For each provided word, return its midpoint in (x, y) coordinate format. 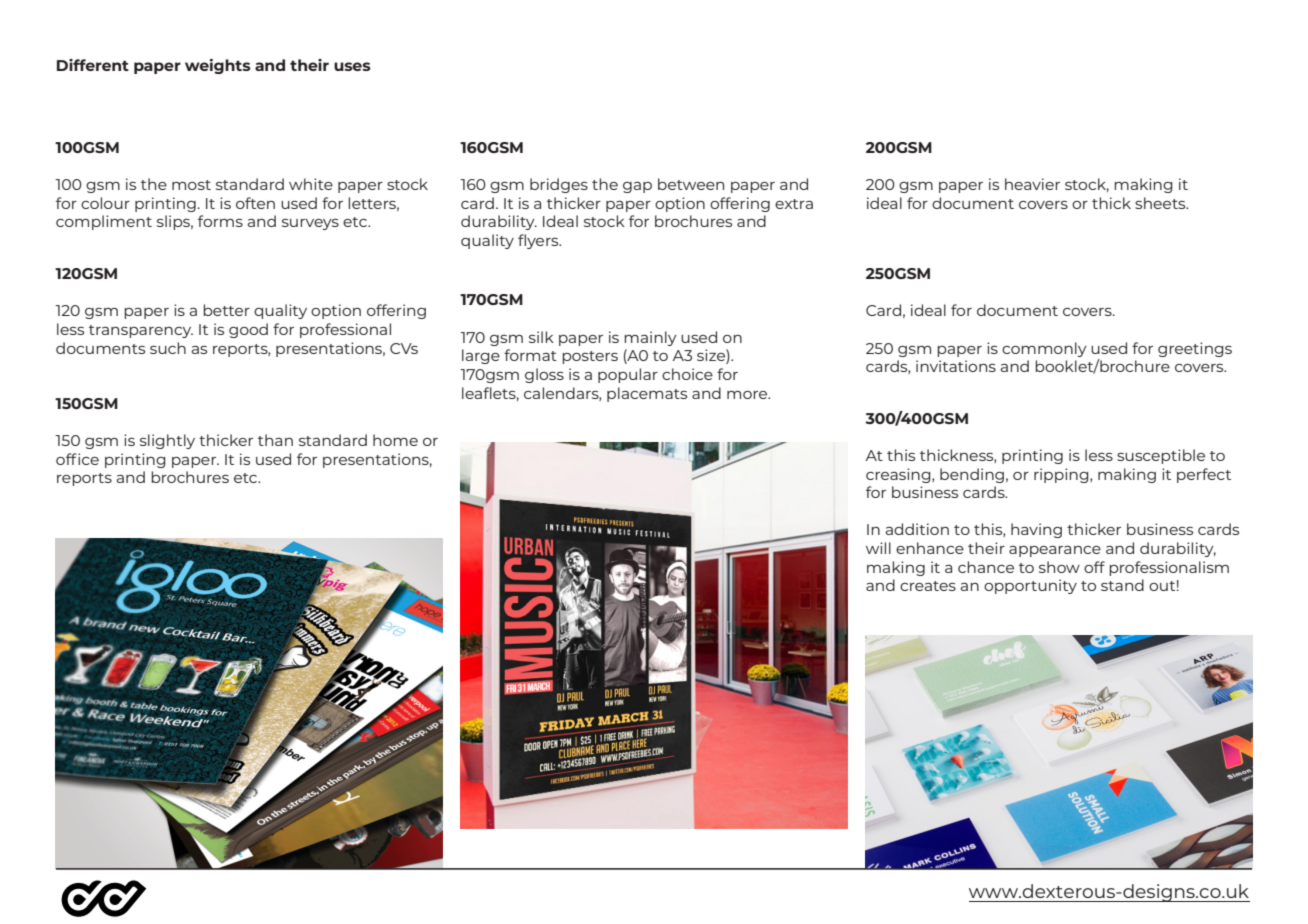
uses (352, 66)
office (77, 459)
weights (218, 66)
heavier (1032, 184)
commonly (1044, 349)
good (248, 330)
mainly (650, 338)
